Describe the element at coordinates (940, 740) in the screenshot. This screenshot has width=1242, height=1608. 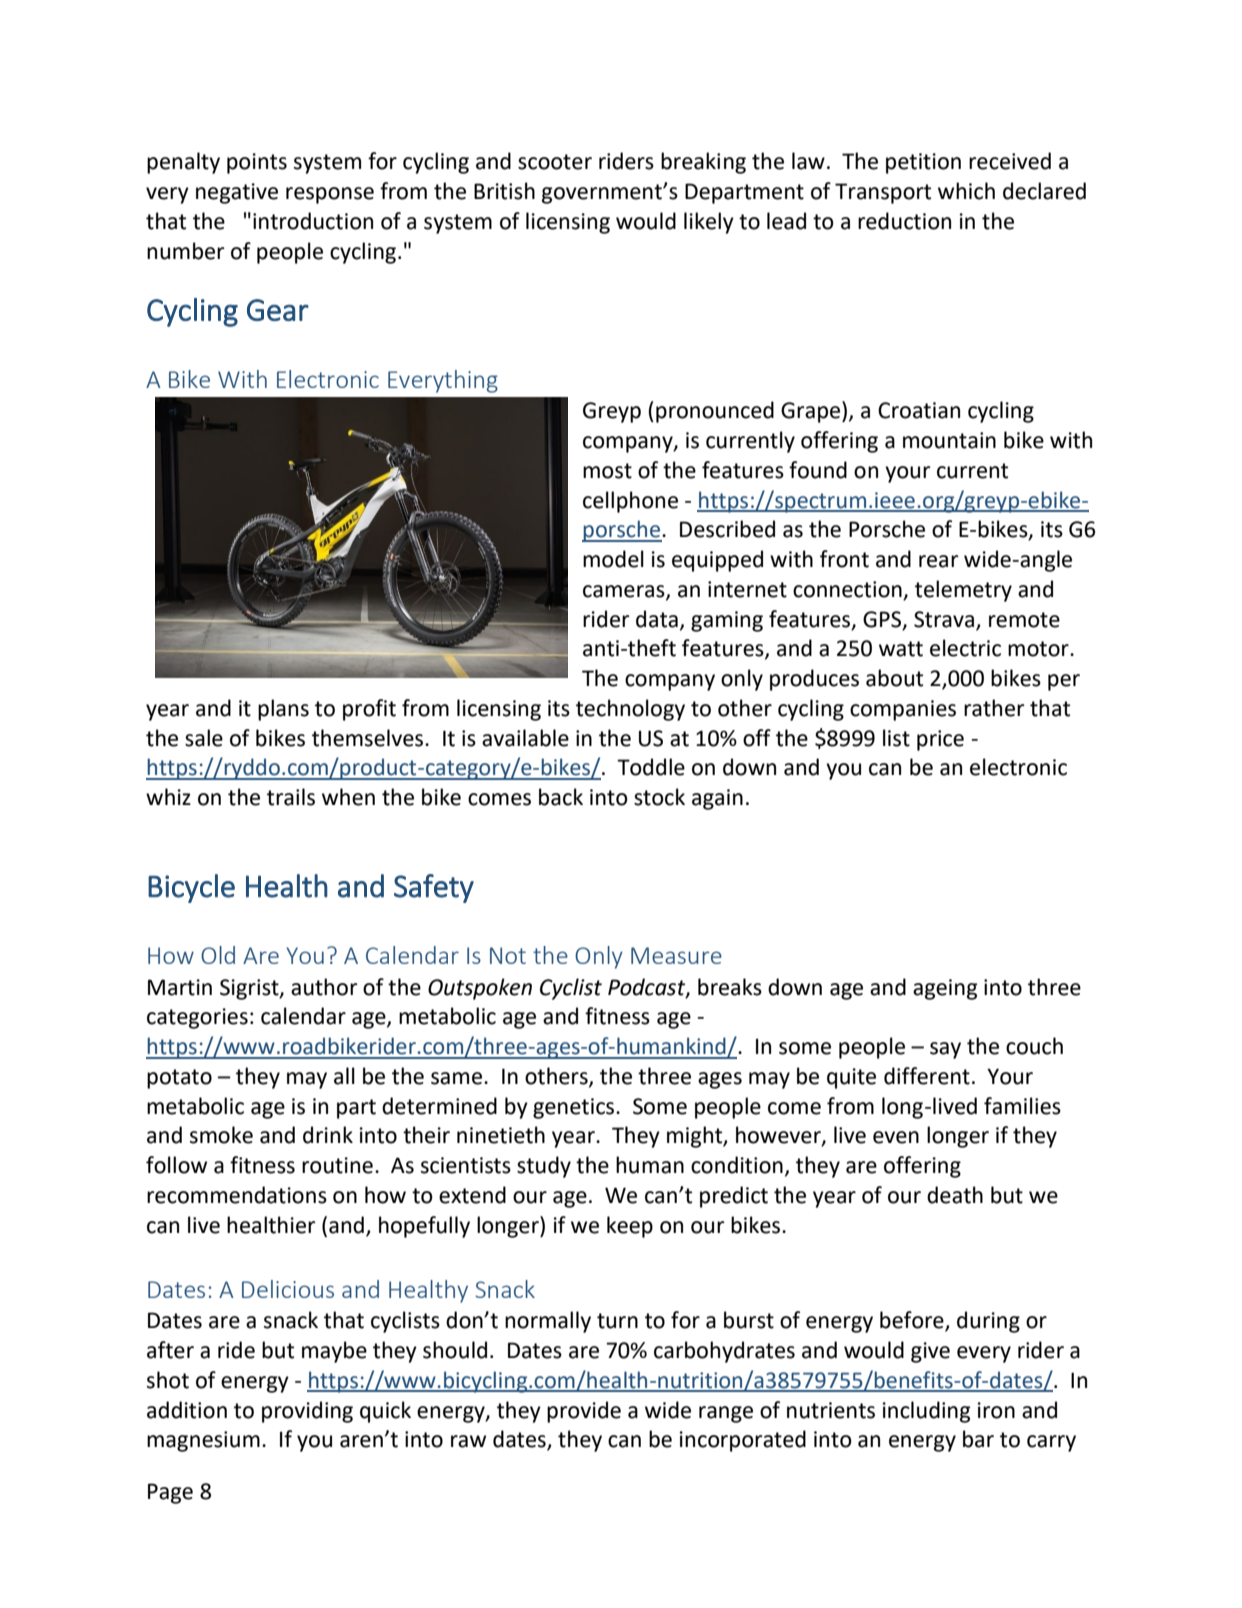
I see `price` at that location.
